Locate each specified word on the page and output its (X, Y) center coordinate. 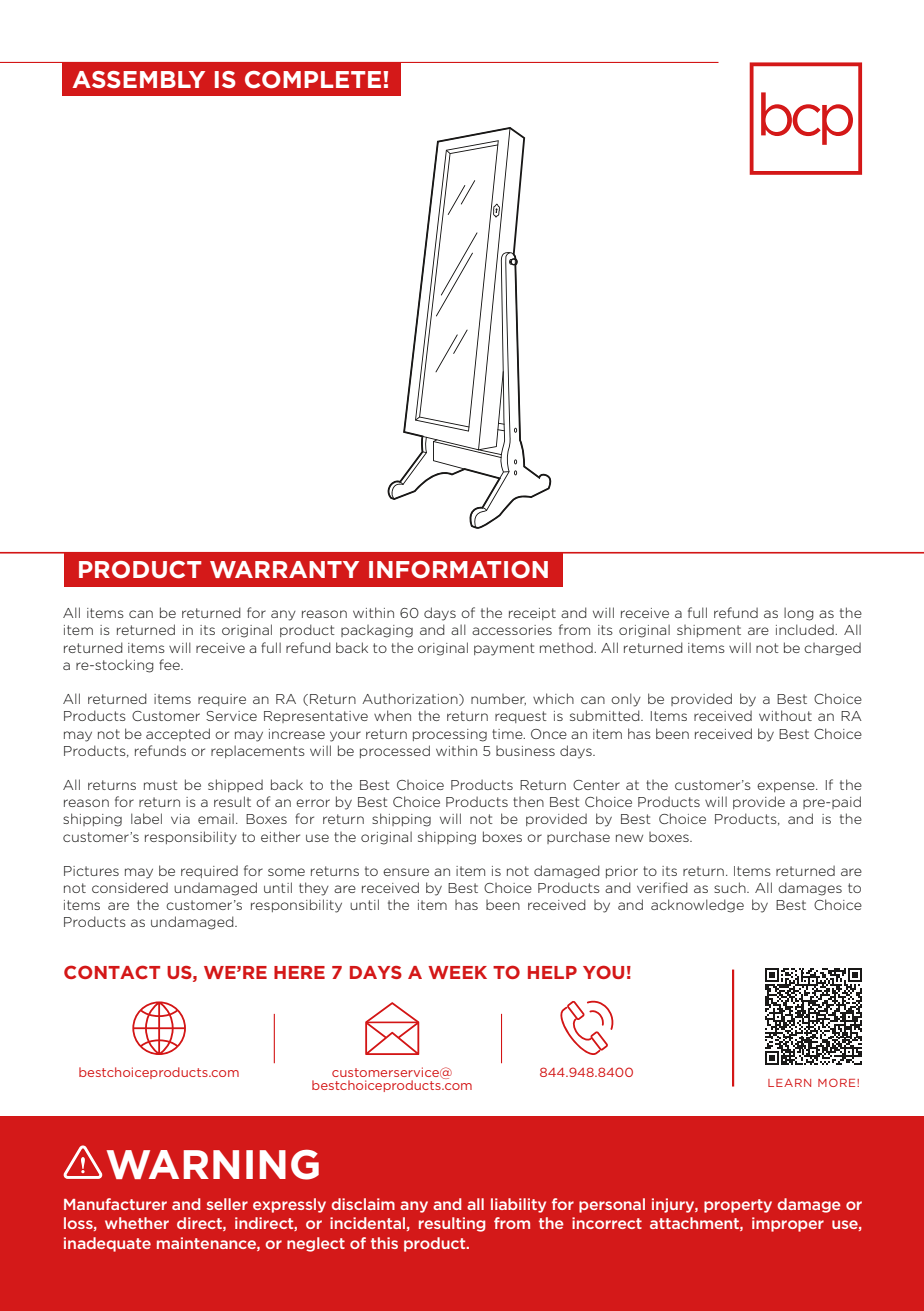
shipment (709, 631)
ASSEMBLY (138, 79)
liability (518, 1205)
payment (504, 649)
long (799, 614)
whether (137, 1223)
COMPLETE (313, 80)
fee (170, 664)
